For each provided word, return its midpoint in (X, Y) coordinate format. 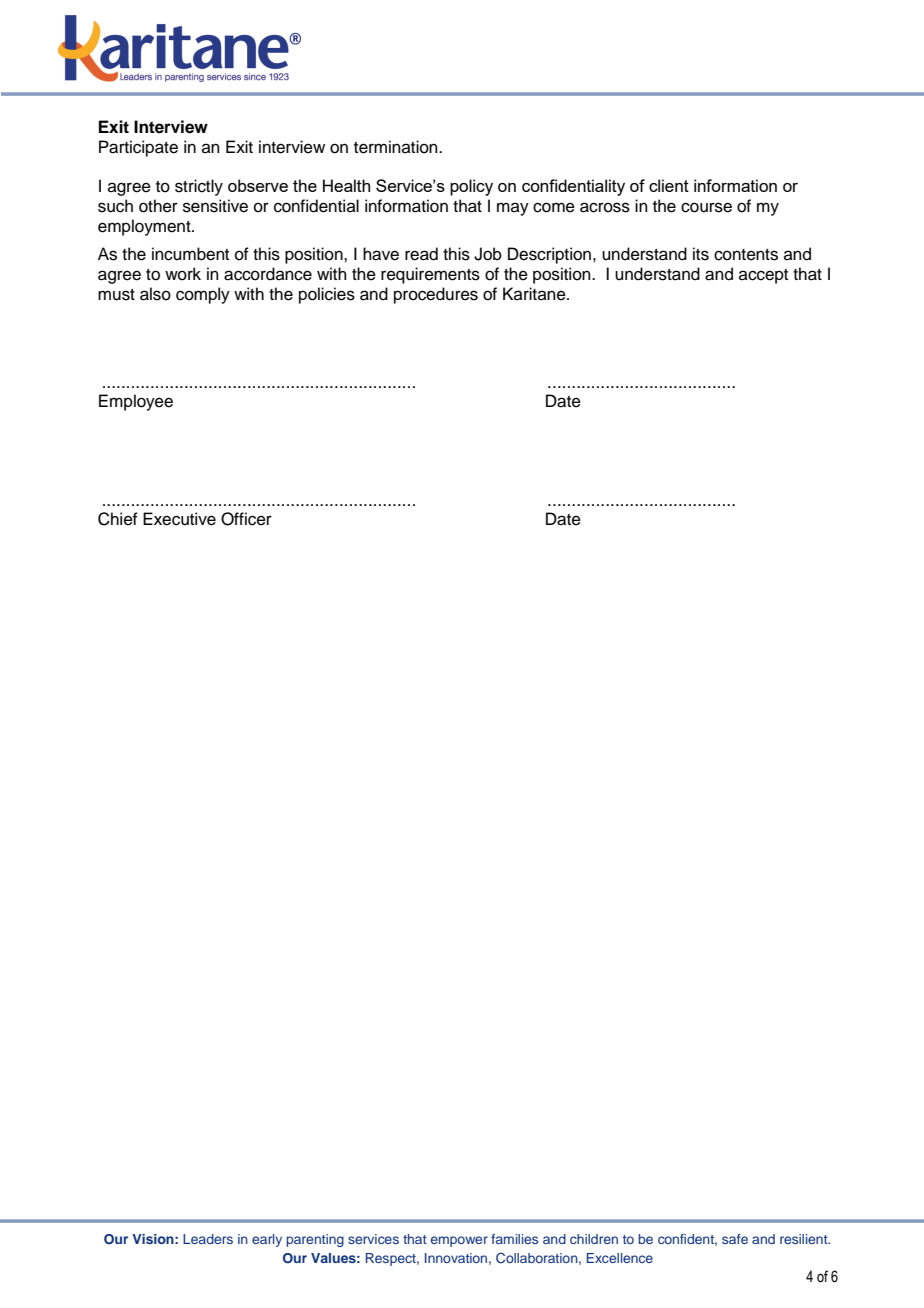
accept (763, 276)
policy (471, 187)
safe (735, 1239)
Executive (179, 519)
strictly (199, 187)
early (267, 1240)
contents (746, 255)
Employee (136, 402)
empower (459, 1241)
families (514, 1239)
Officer (246, 519)
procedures (436, 295)
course (706, 207)
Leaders (208, 1239)
